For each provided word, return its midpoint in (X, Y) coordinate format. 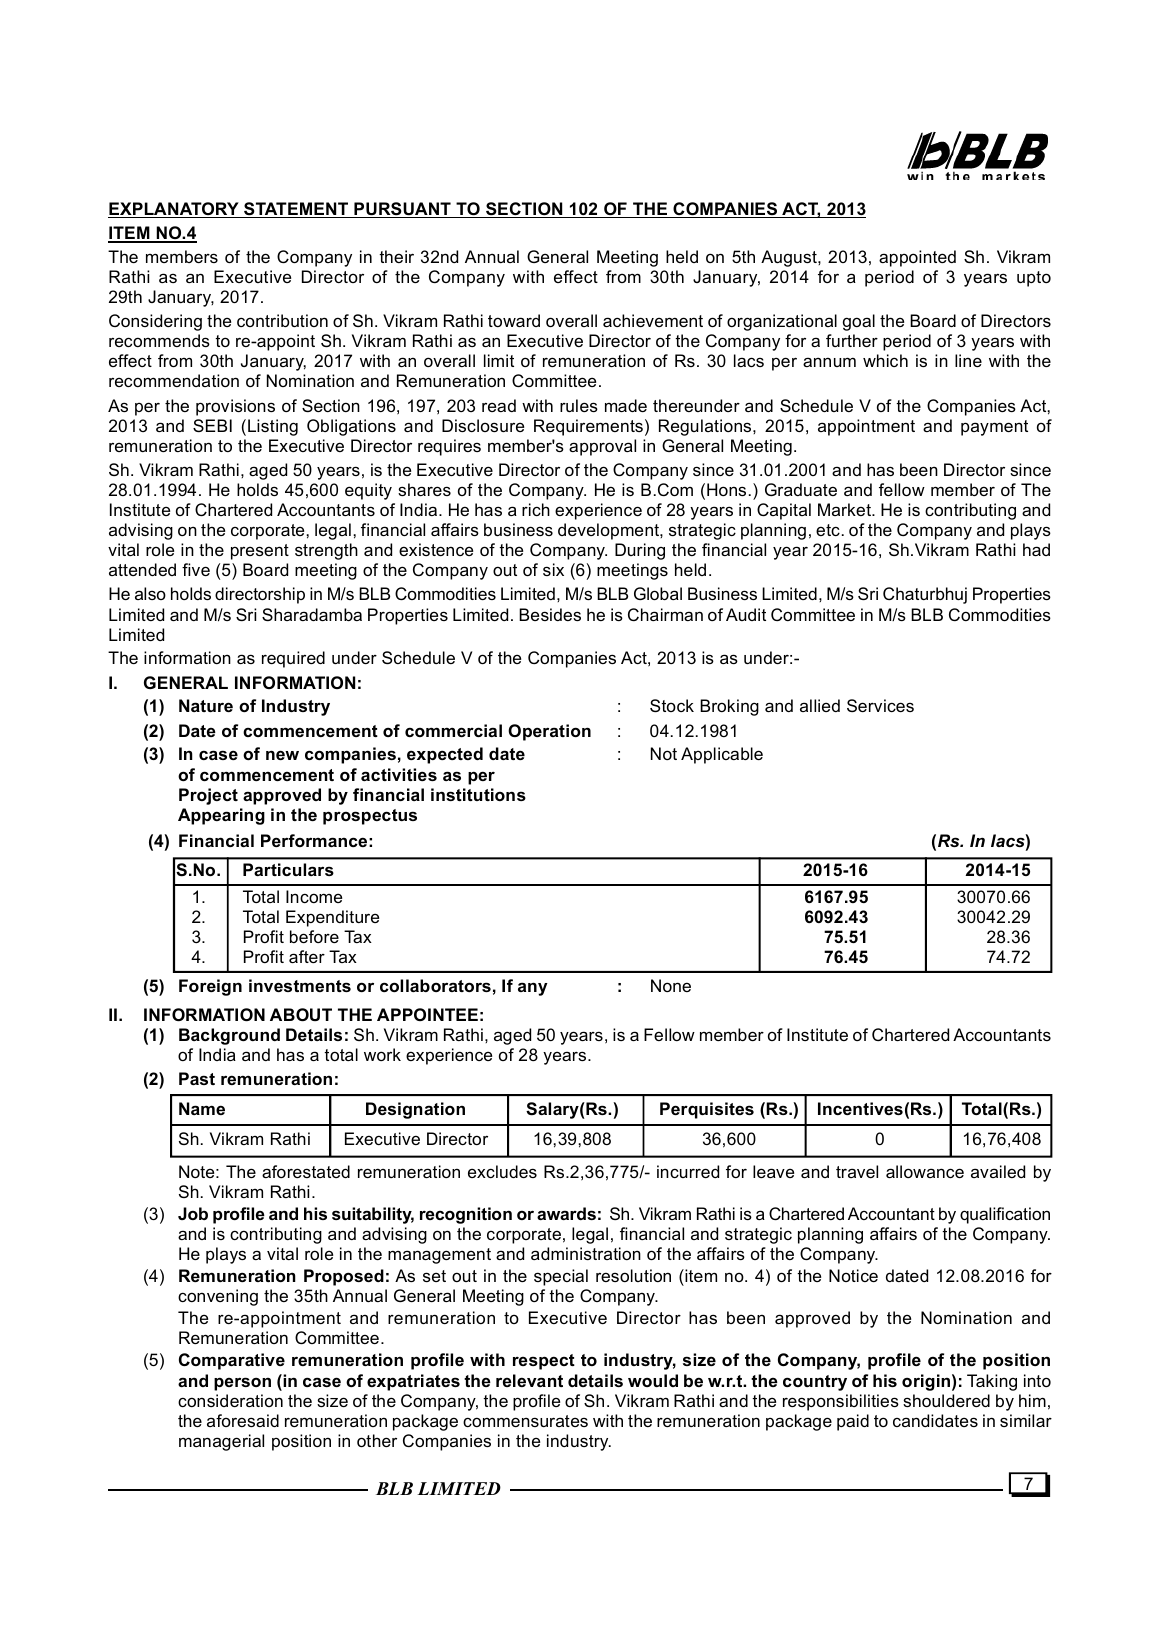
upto (1034, 279)
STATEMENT (296, 210)
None (671, 985)
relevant (529, 1380)
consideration (230, 1400)
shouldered (946, 1400)
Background (229, 1036)
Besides (550, 614)
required (293, 659)
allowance (925, 1171)
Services (880, 705)
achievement (653, 320)
